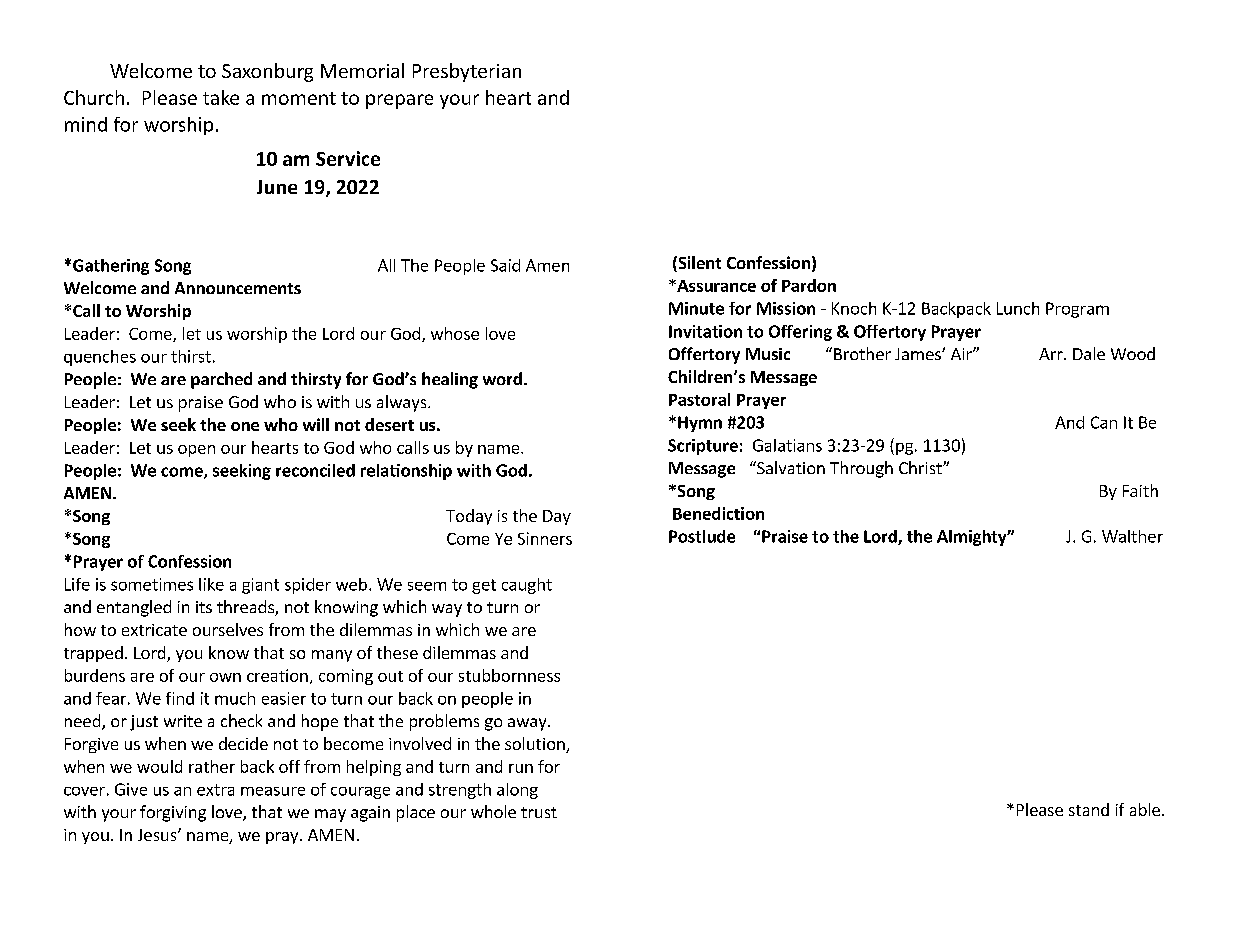  I want to click on forgiving, so click(173, 813).
